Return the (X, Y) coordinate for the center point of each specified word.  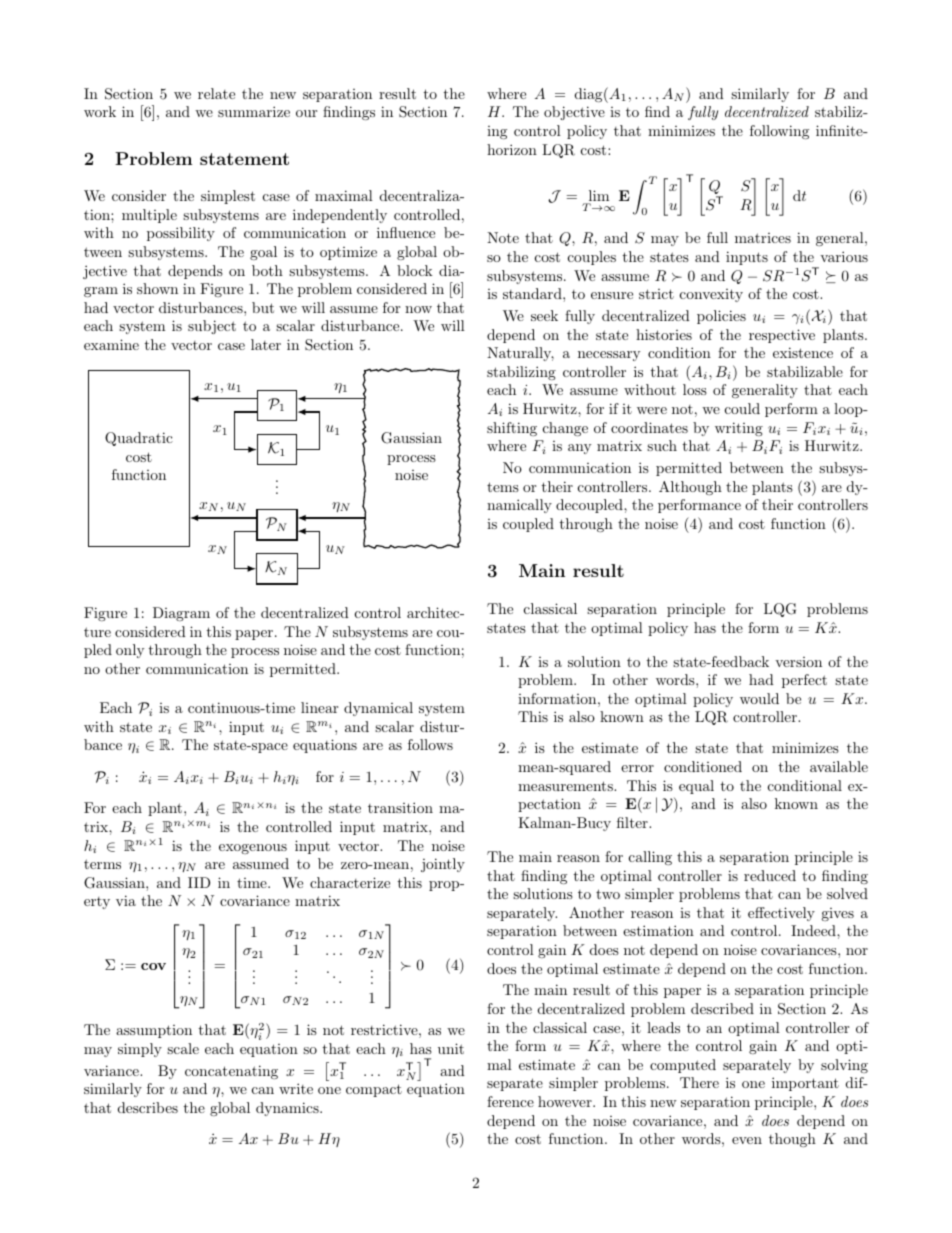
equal (696, 787)
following (779, 132)
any (579, 449)
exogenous (253, 849)
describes (148, 1107)
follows (430, 744)
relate (216, 93)
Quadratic (139, 439)
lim (597, 197)
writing (739, 429)
